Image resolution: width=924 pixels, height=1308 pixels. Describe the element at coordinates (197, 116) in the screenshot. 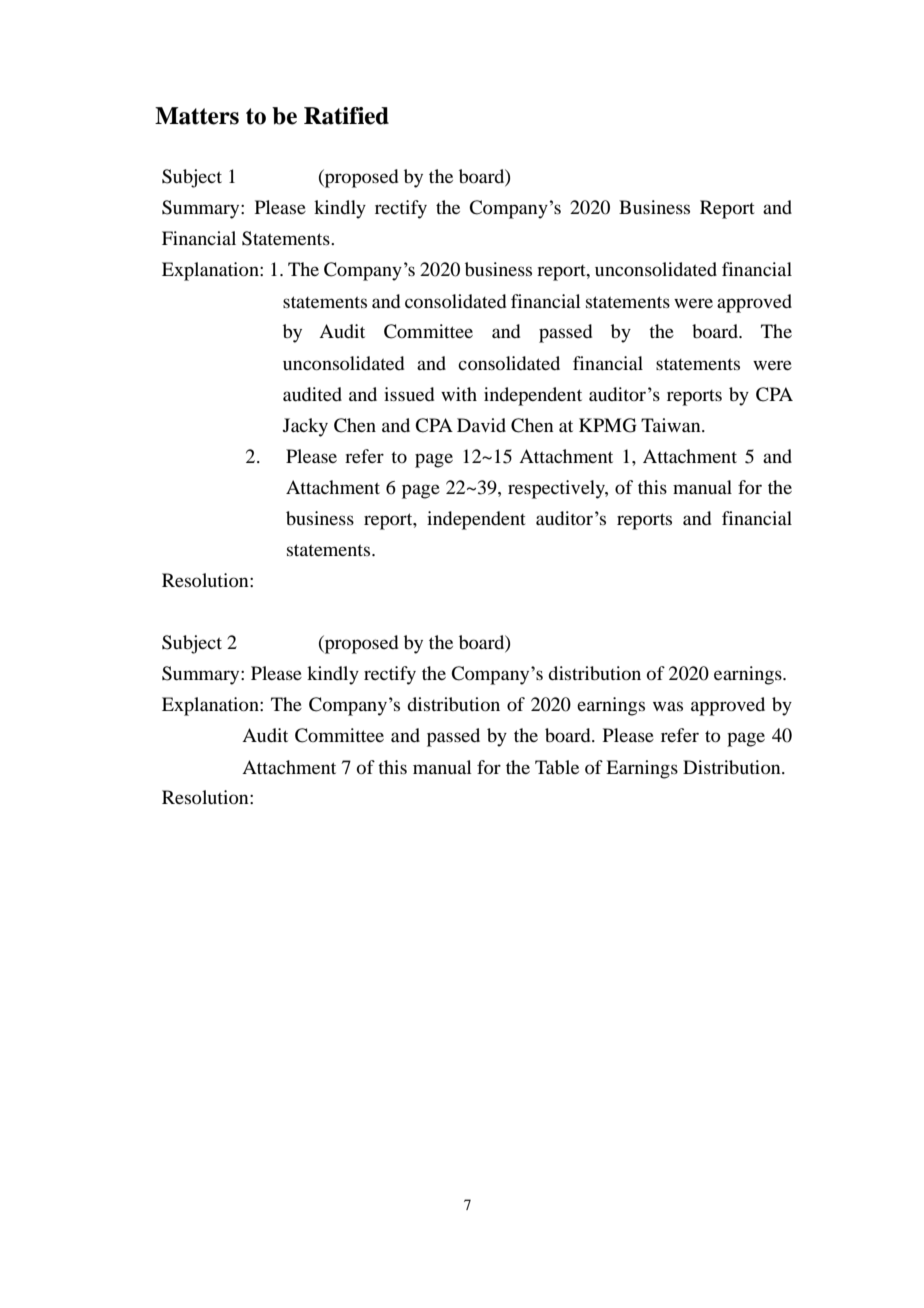

I see `Matters` at that location.
